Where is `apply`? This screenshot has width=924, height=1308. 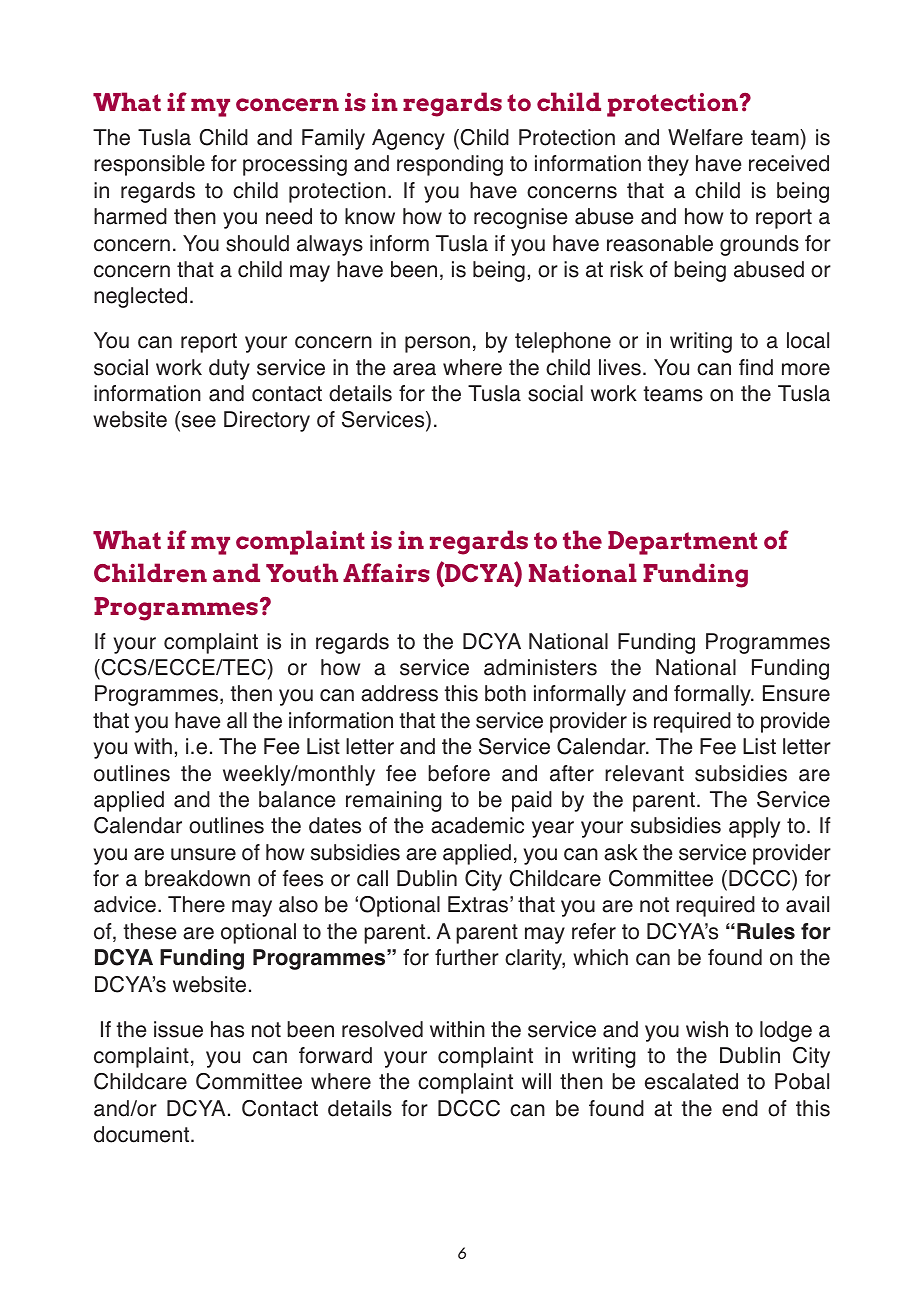
apply is located at coordinates (754, 827).
